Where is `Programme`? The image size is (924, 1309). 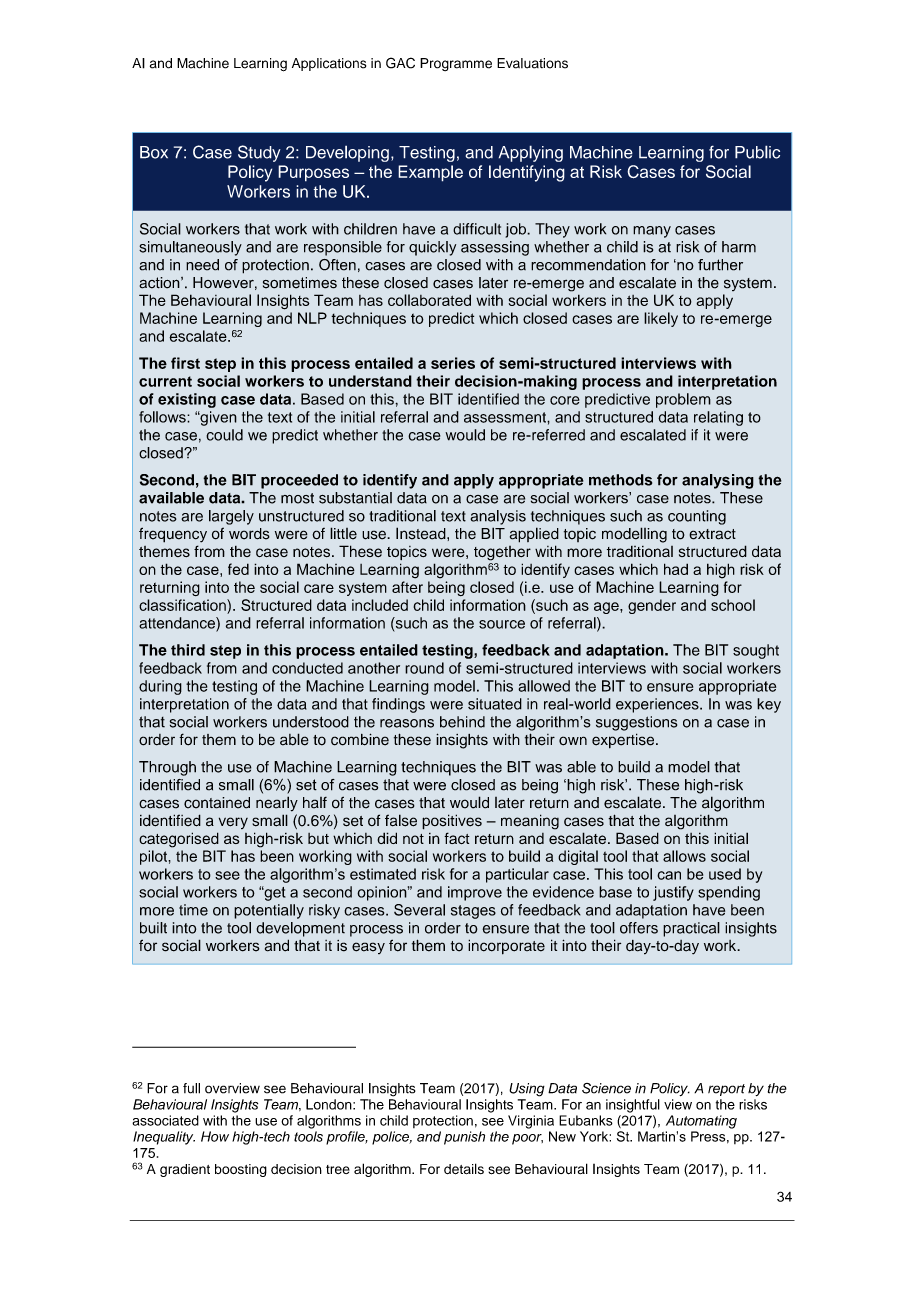 Programme is located at coordinates (456, 64).
